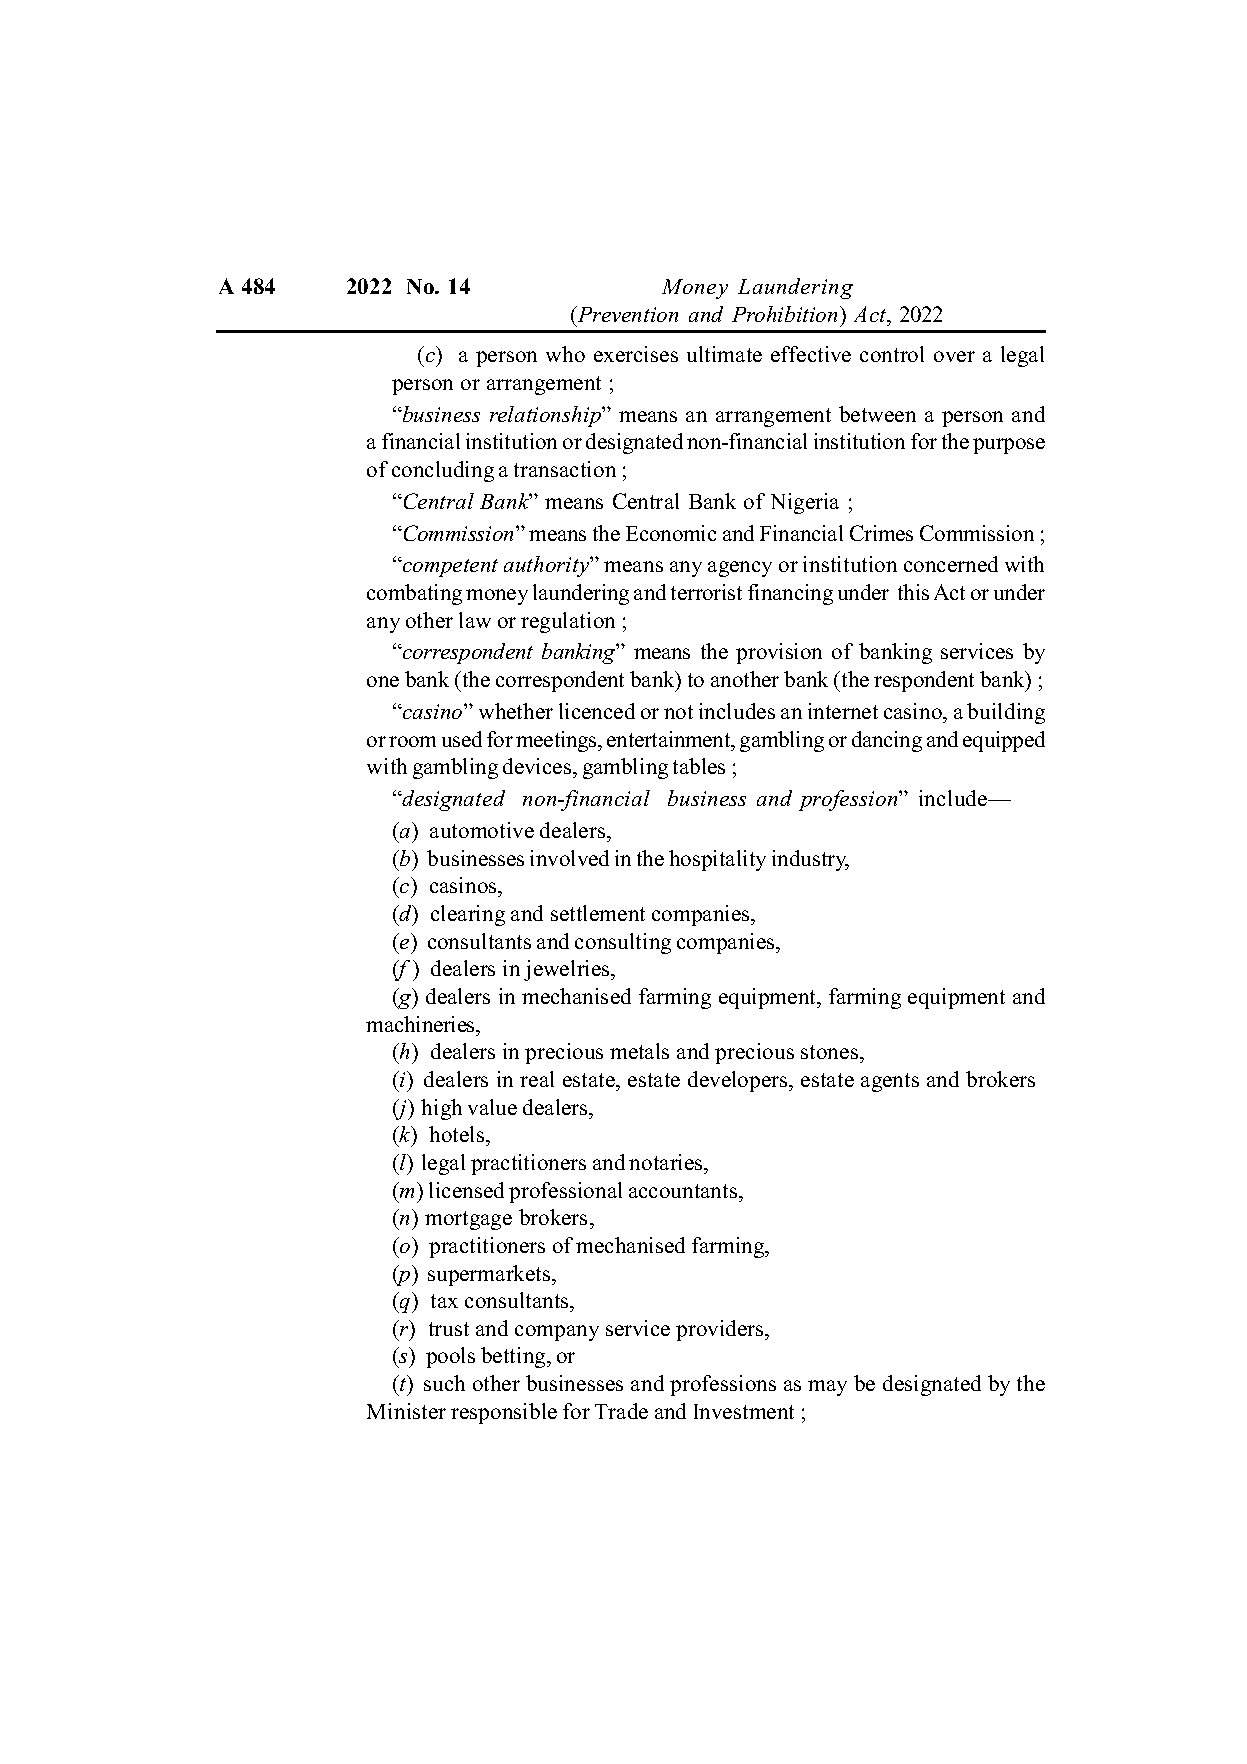 This screenshot has height=1764, width=1247. I want to click on ultimate, so click(724, 354).
